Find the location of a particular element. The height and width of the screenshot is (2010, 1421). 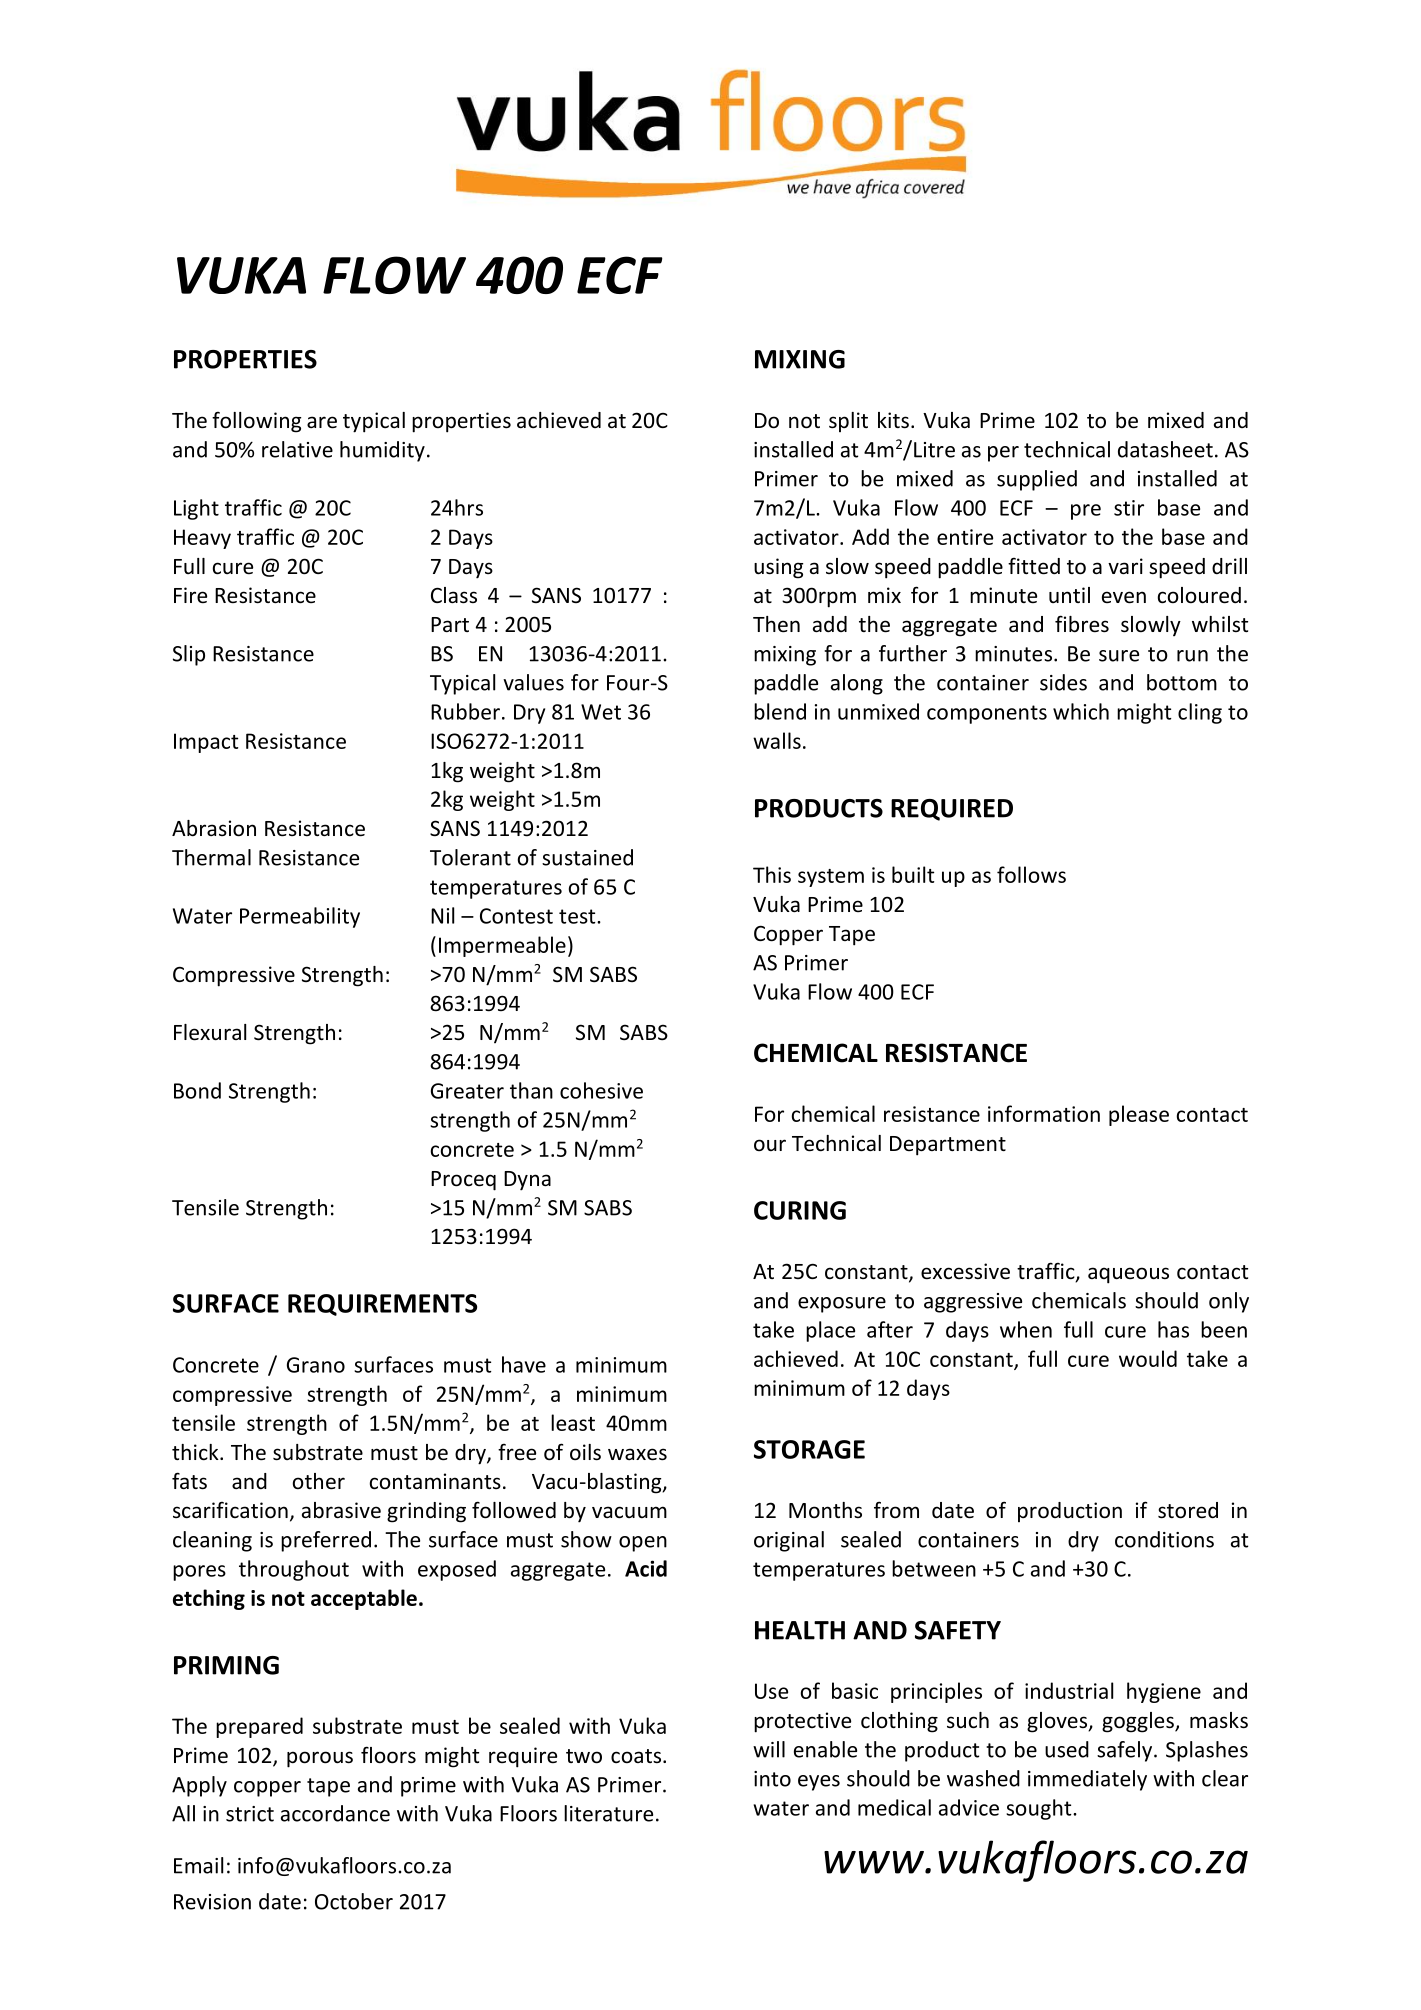

datasheet is located at coordinates (1165, 449).
